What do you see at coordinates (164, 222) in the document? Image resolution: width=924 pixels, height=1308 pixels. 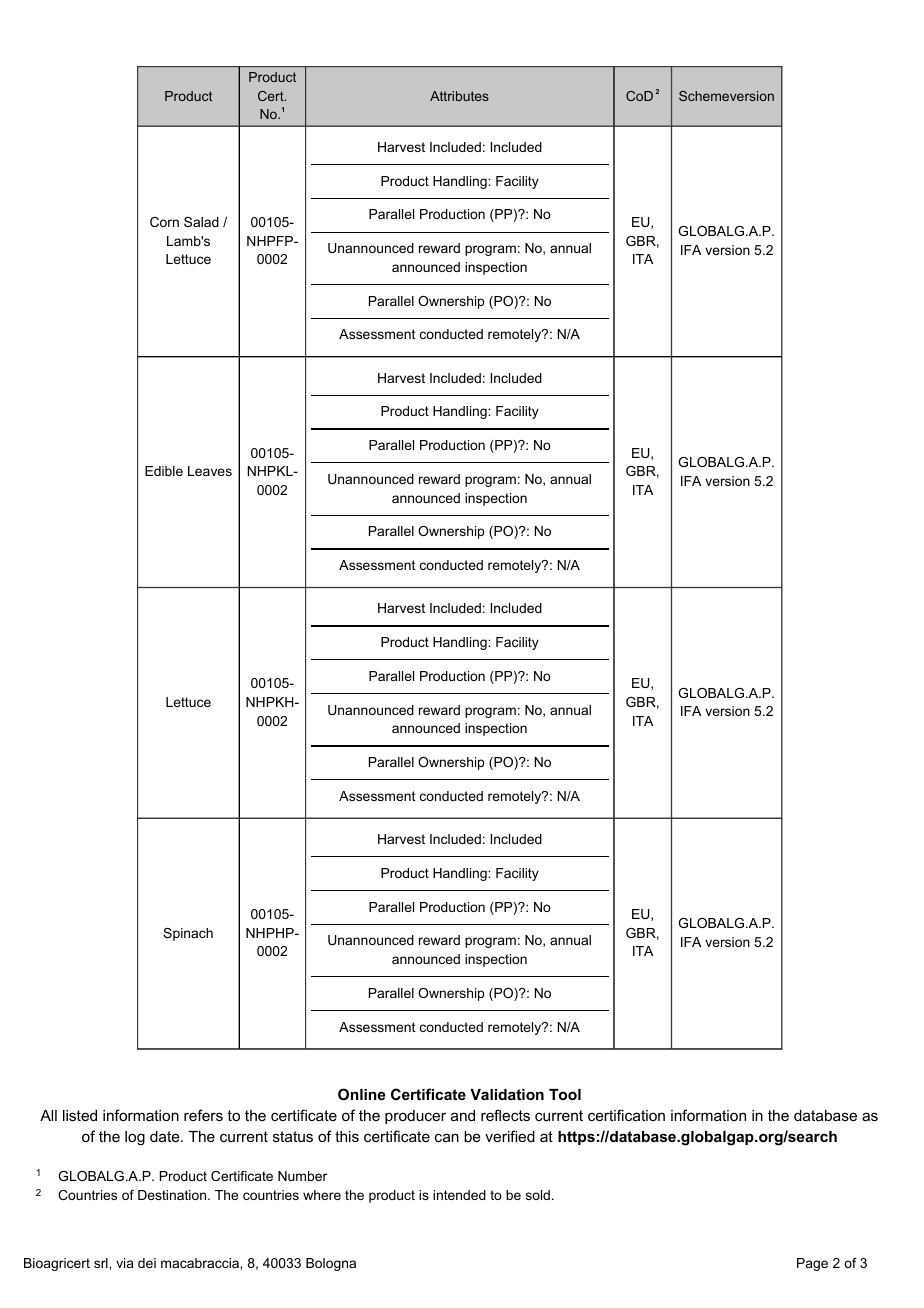 I see `Corn` at bounding box center [164, 222].
